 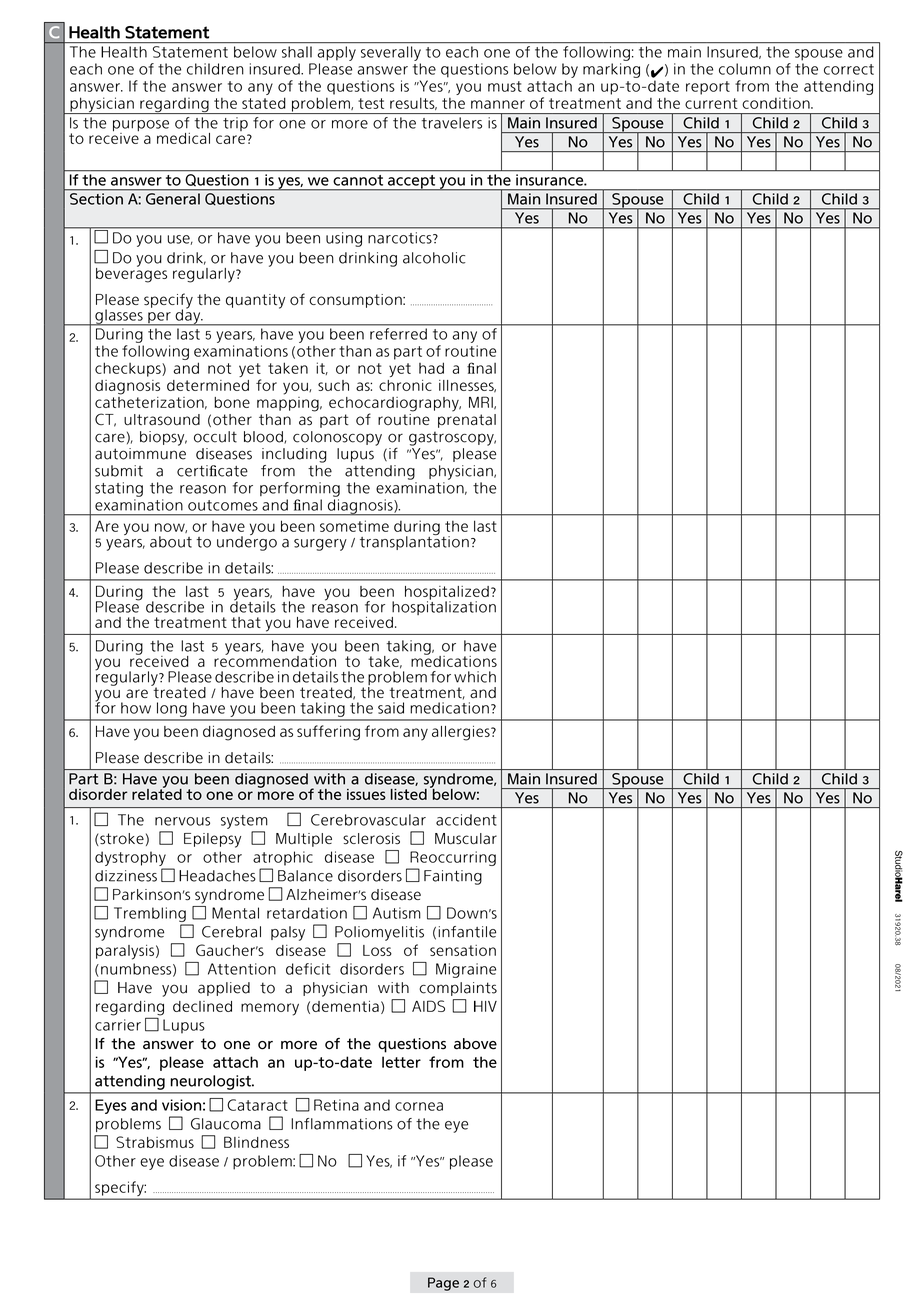 I want to click on manner, so click(x=498, y=104).
